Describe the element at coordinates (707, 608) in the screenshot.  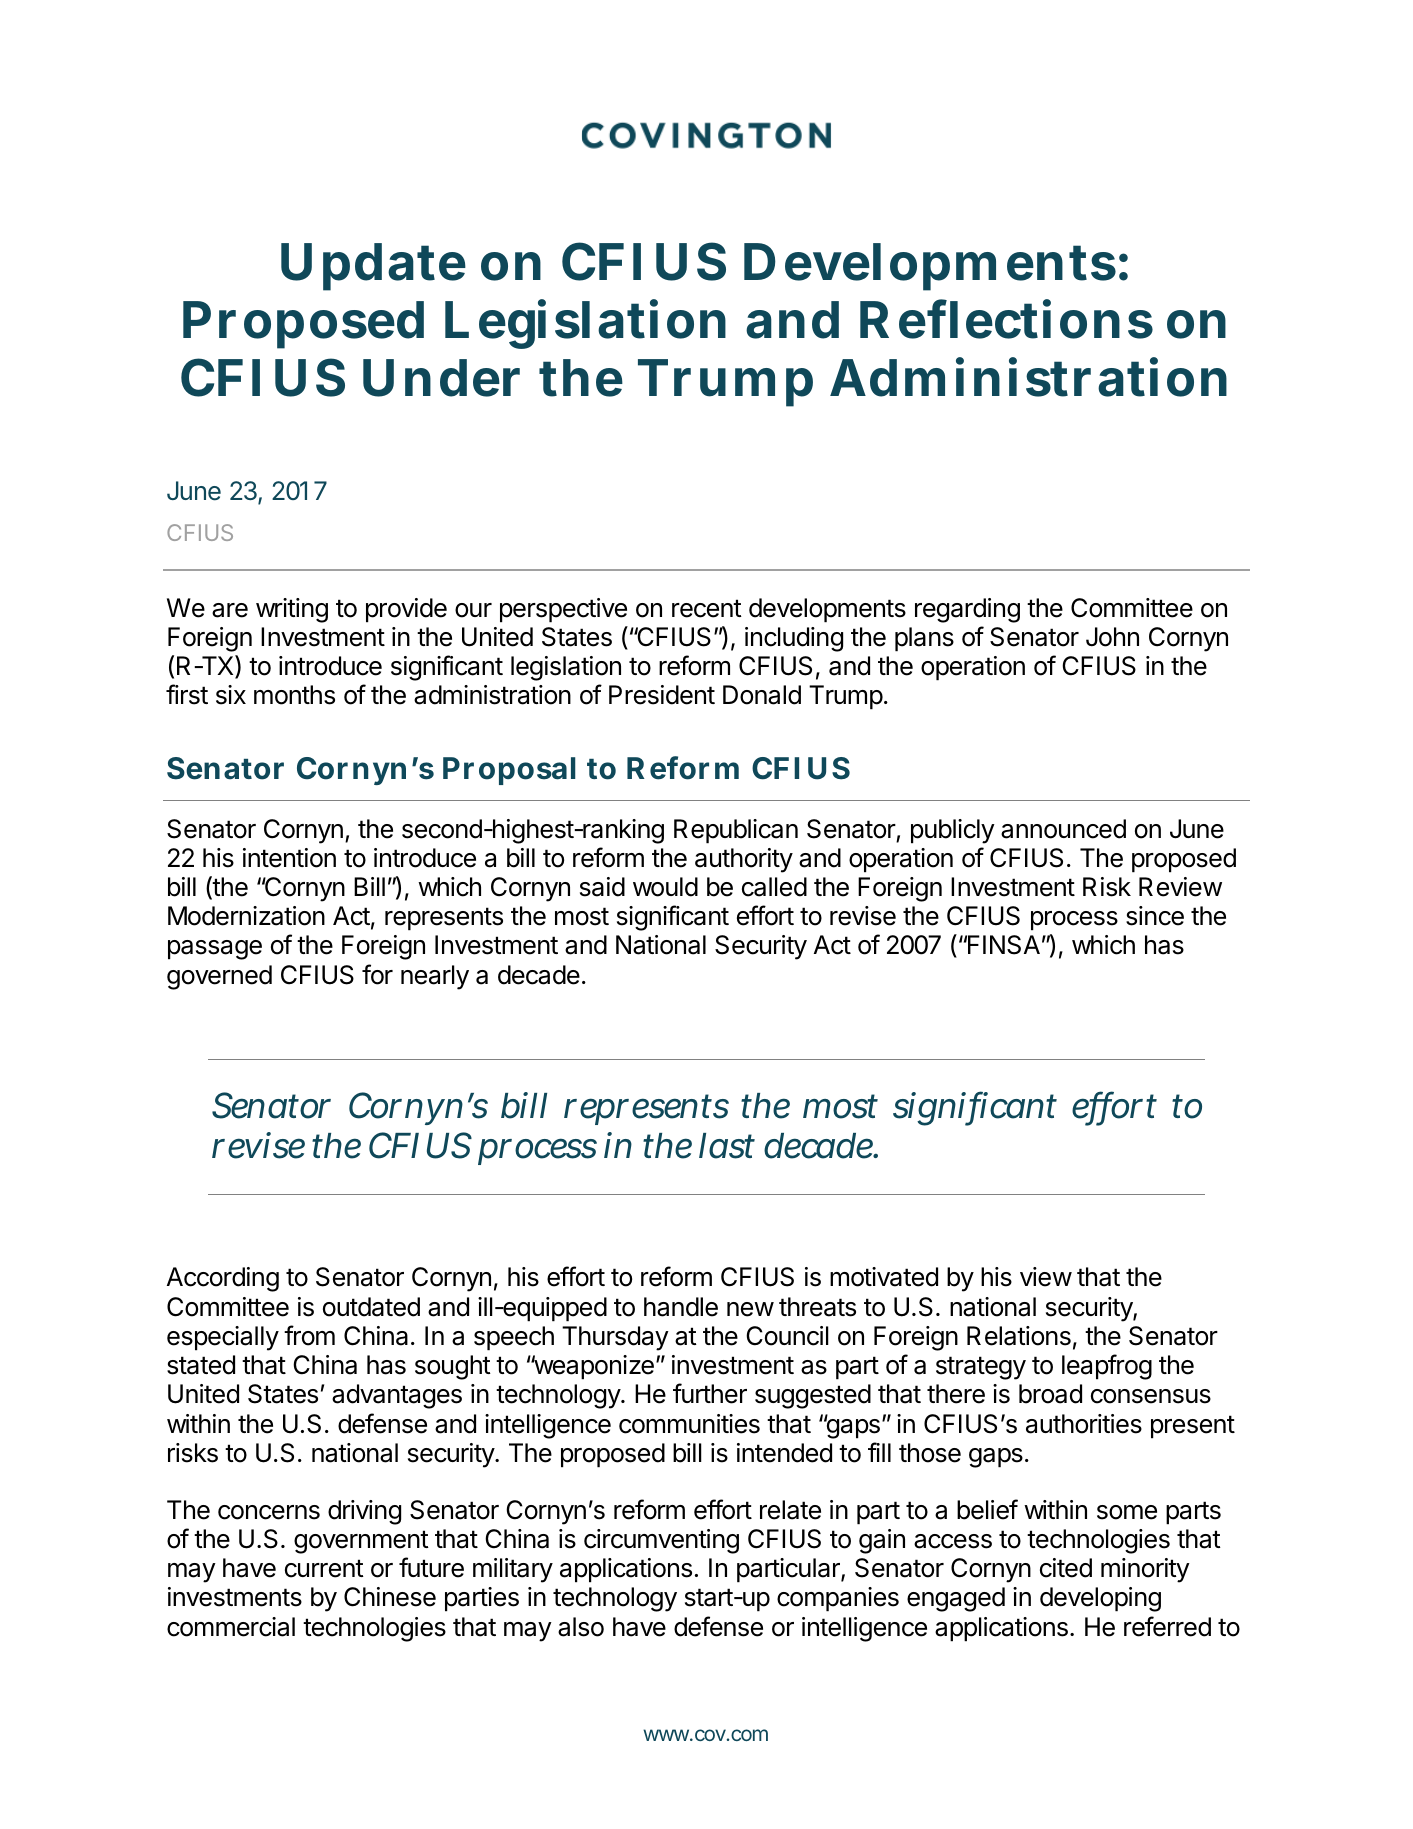
I see `recent` at that location.
